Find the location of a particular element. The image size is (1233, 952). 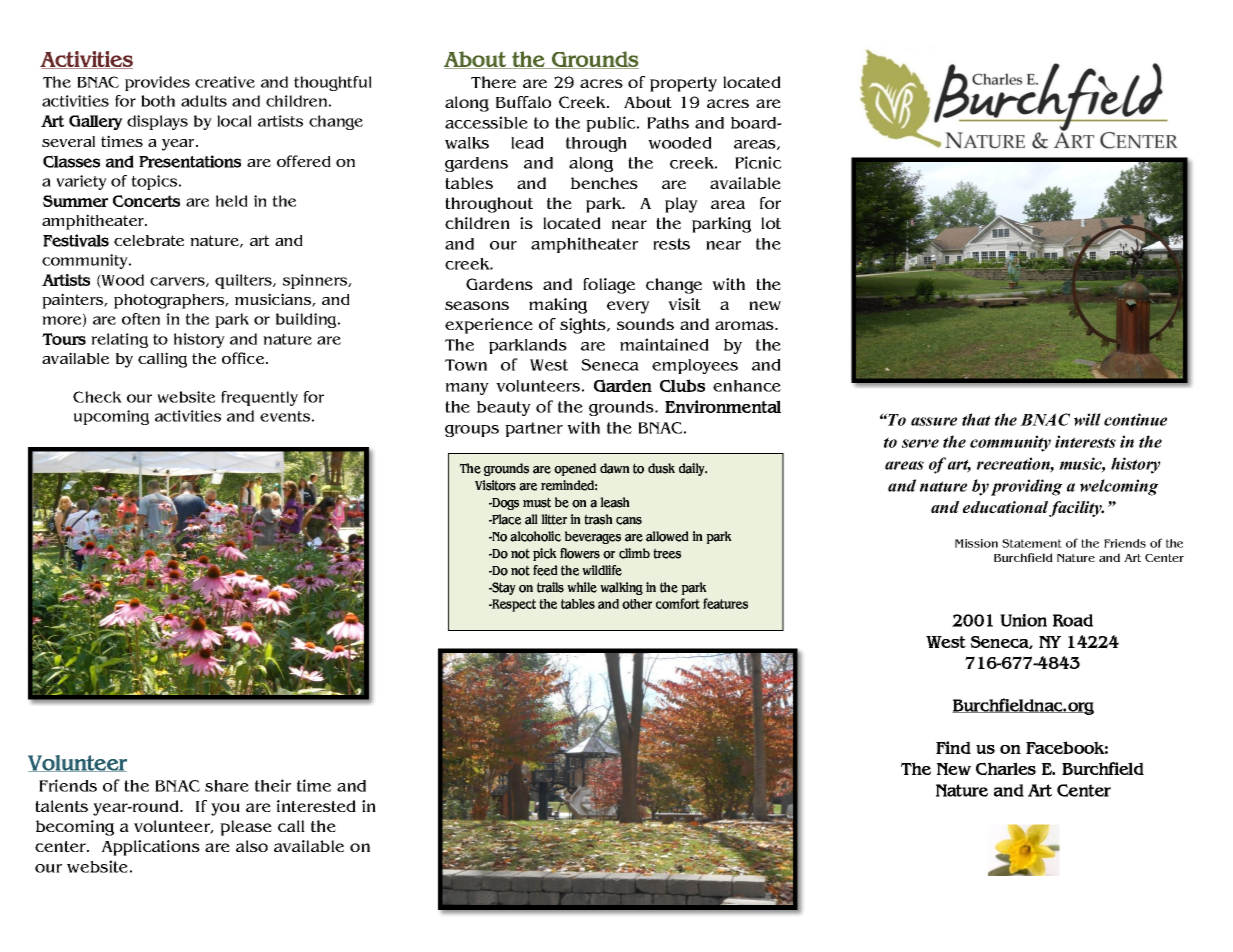

that is located at coordinates (976, 419).
